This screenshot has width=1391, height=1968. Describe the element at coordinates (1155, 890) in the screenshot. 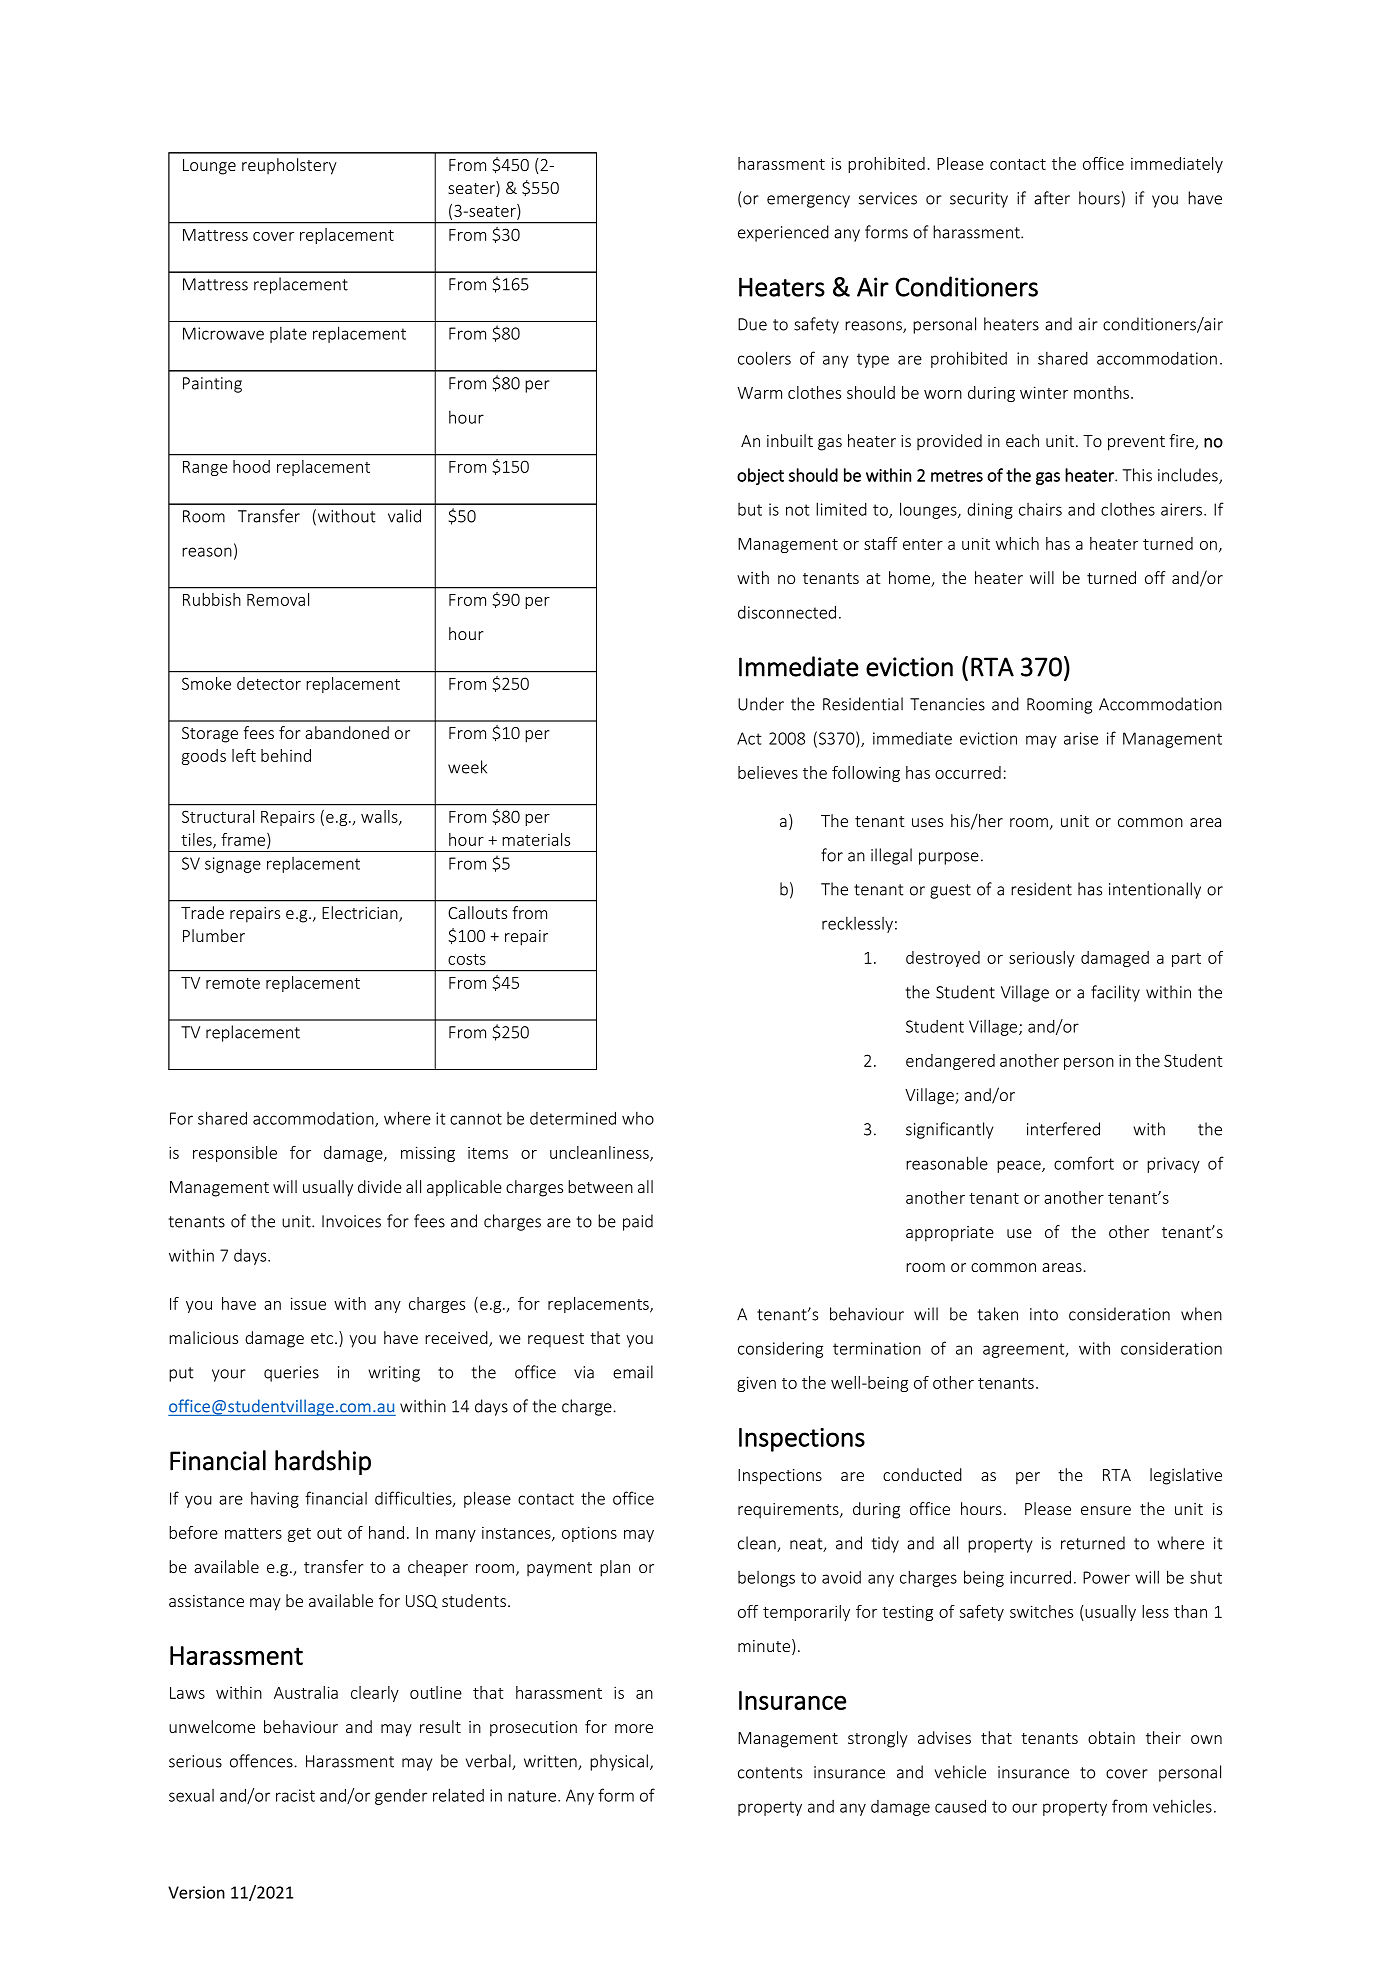

I see `intentionally` at that location.
